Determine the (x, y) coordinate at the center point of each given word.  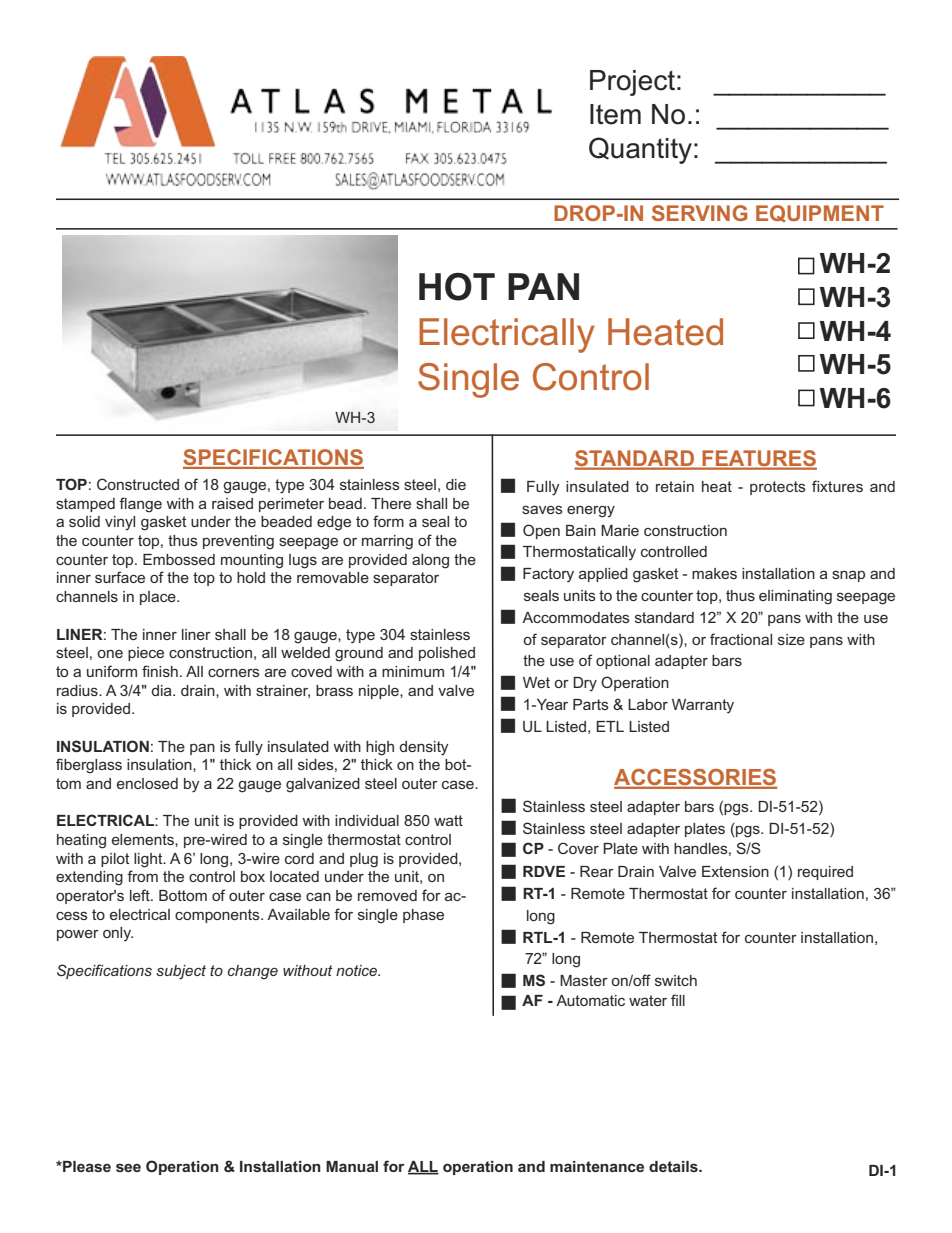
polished (447, 654)
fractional (741, 639)
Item (615, 114)
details (674, 1166)
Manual (352, 1166)
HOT (457, 287)
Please (86, 1166)
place (159, 598)
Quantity (640, 150)
